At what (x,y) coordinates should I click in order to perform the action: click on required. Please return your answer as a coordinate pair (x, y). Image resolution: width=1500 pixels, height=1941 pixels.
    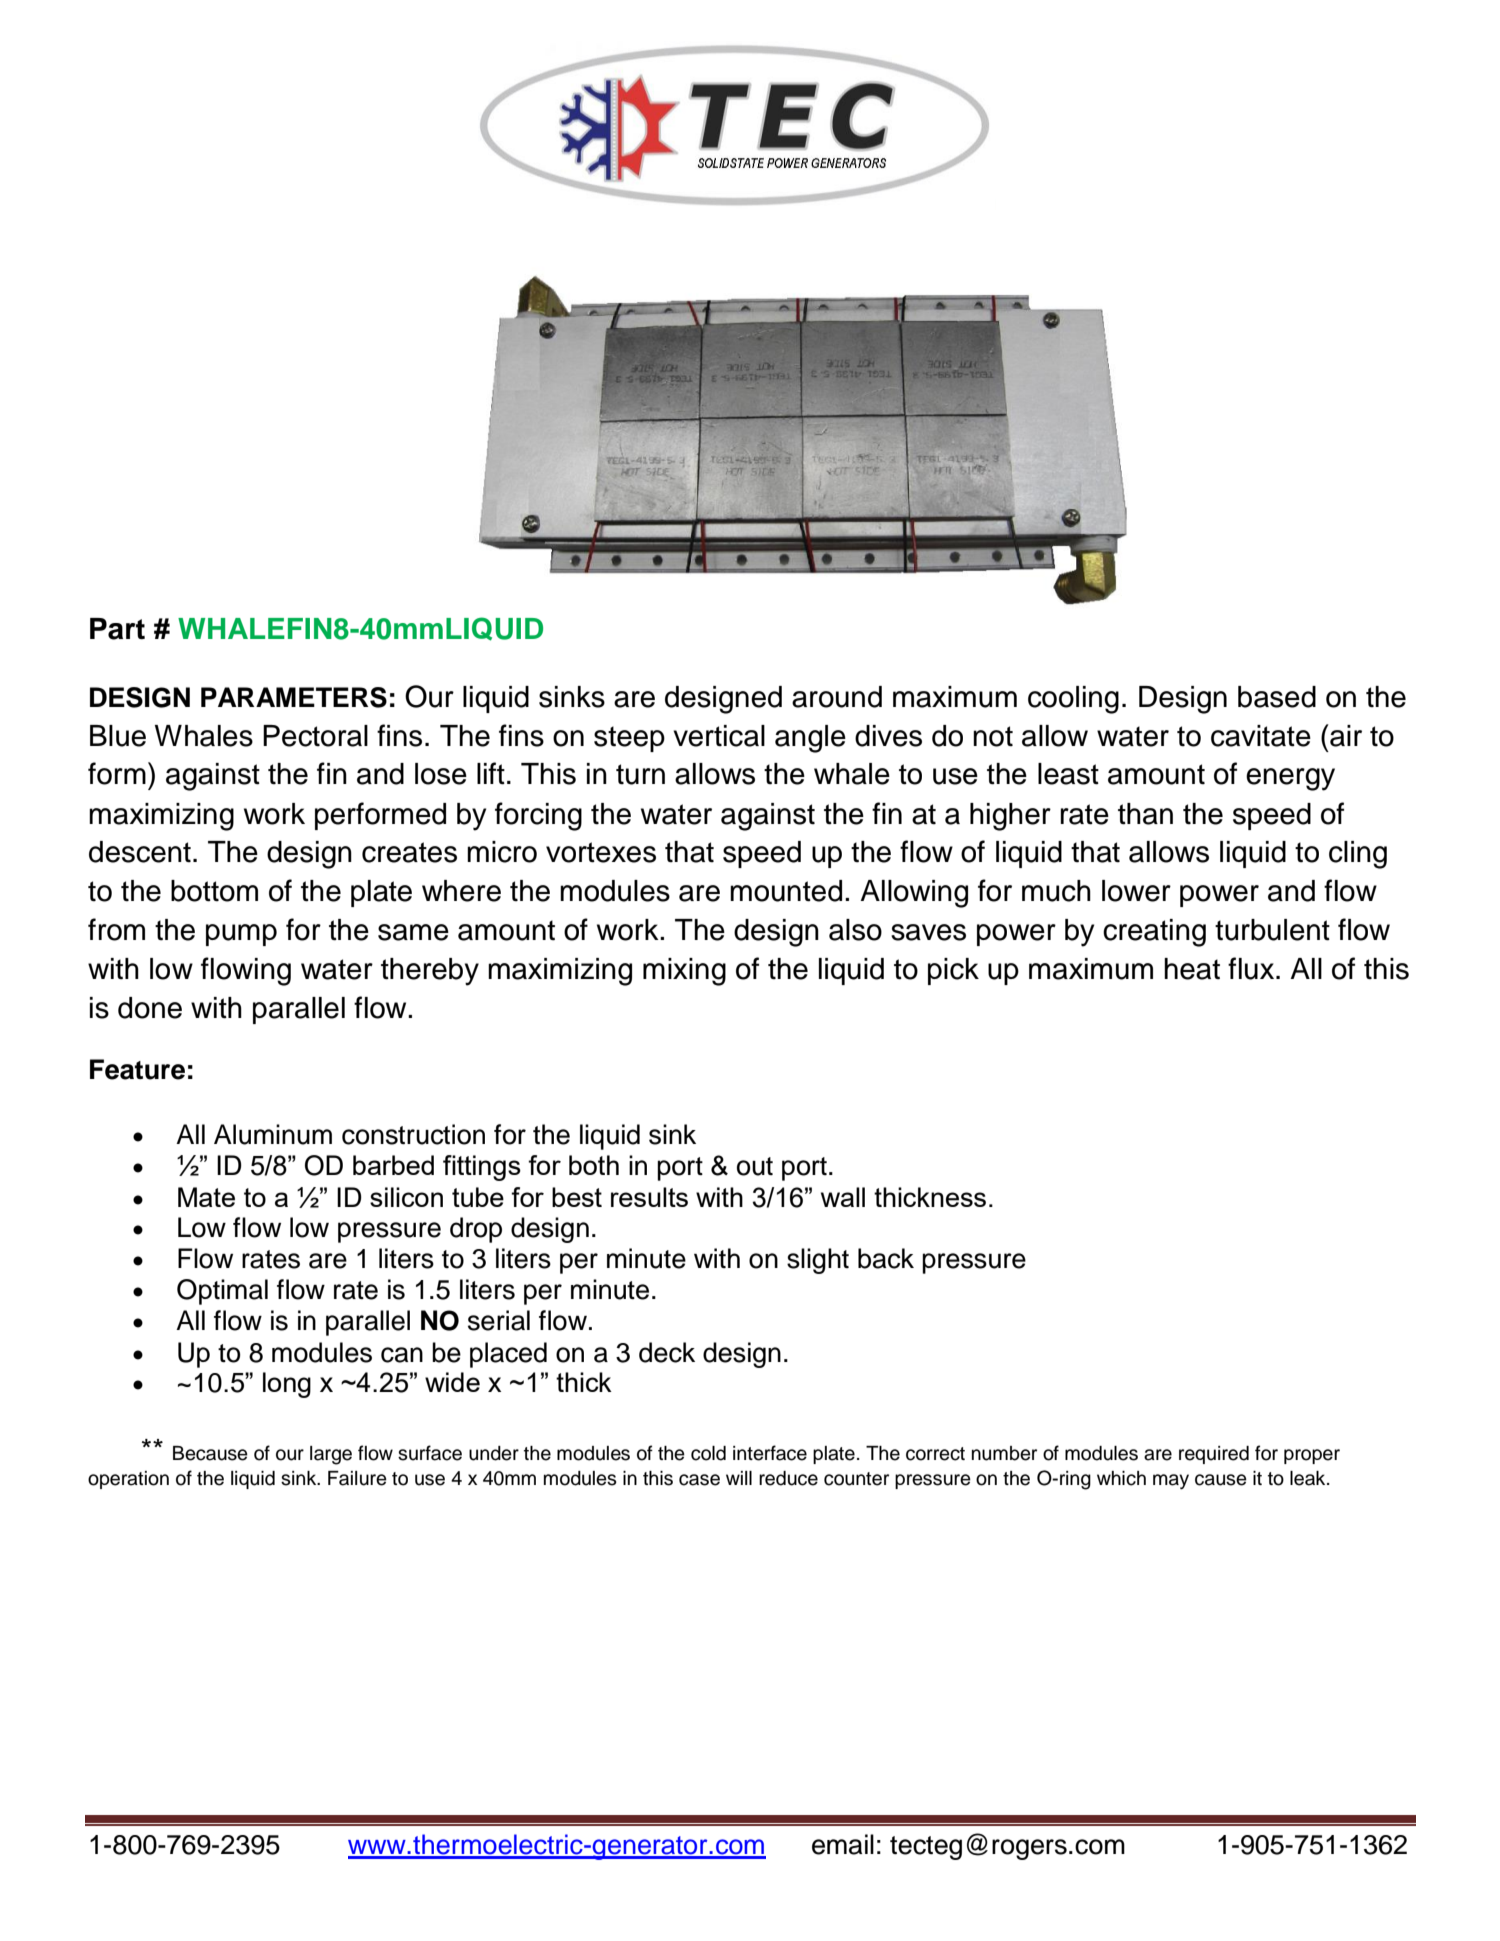
    Looking at the image, I should click on (1214, 1455).
